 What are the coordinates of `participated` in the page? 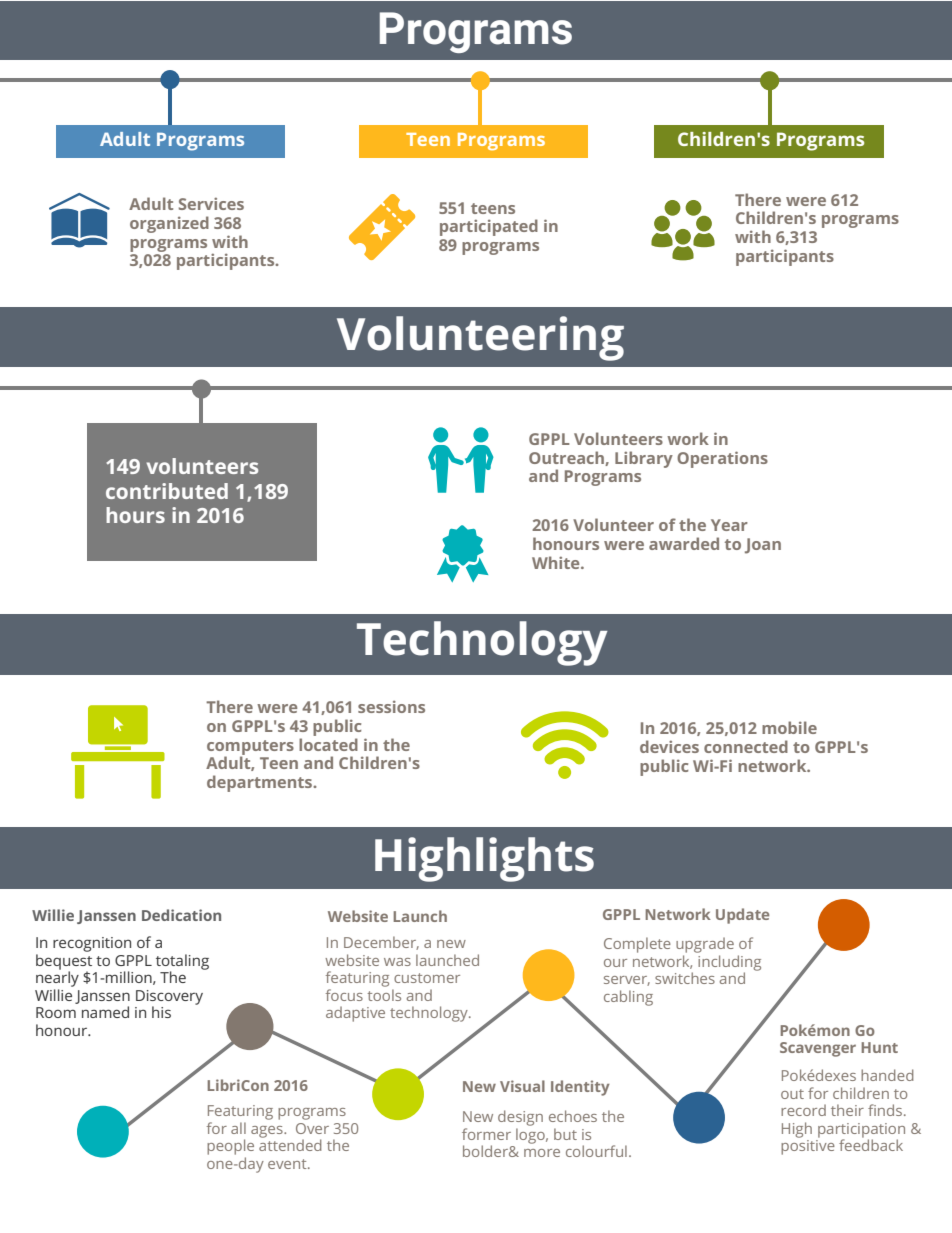 It's located at (489, 227).
